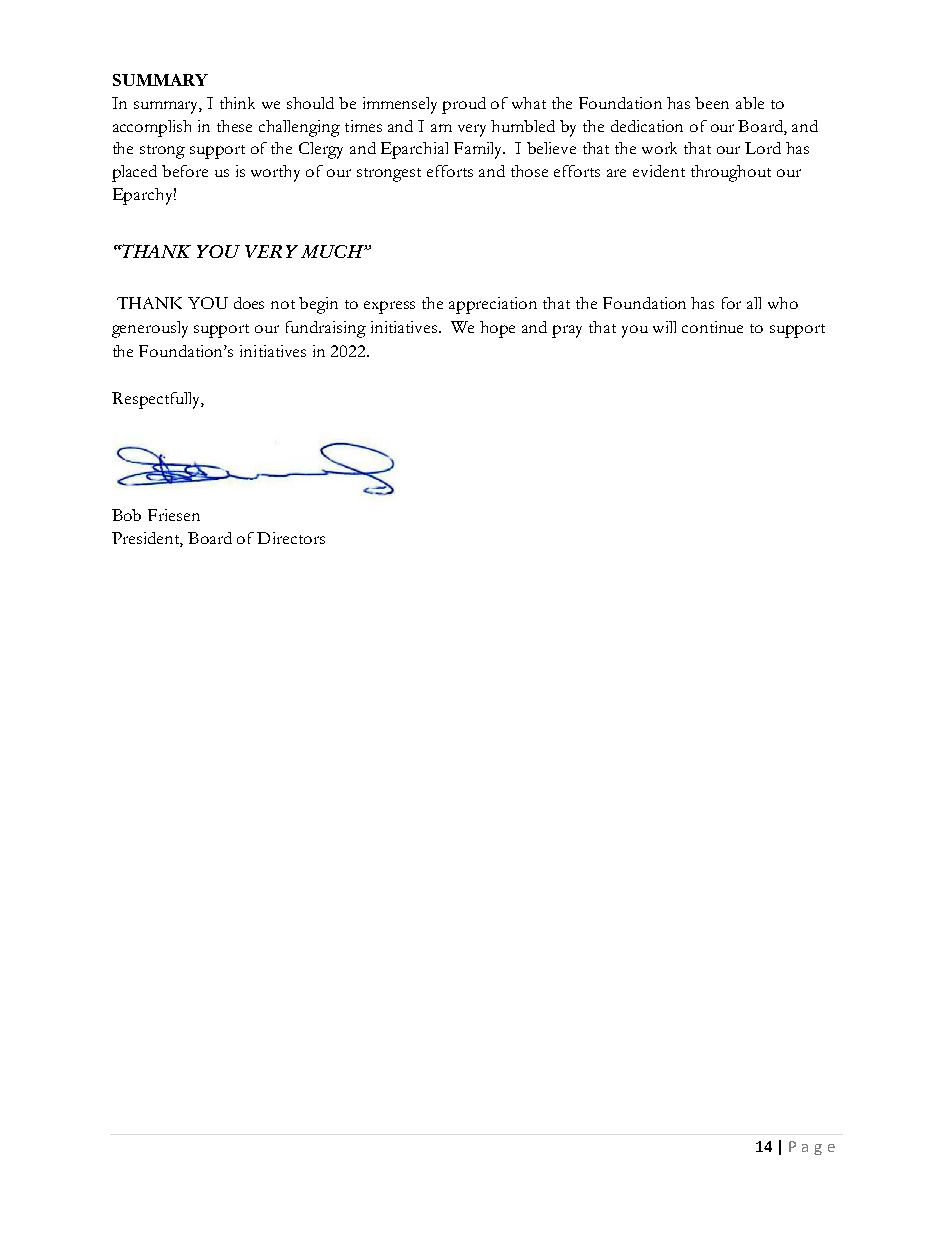 Image resolution: width=952 pixels, height=1233 pixels. Describe the element at coordinates (497, 329) in the image. I see `hope` at that location.
